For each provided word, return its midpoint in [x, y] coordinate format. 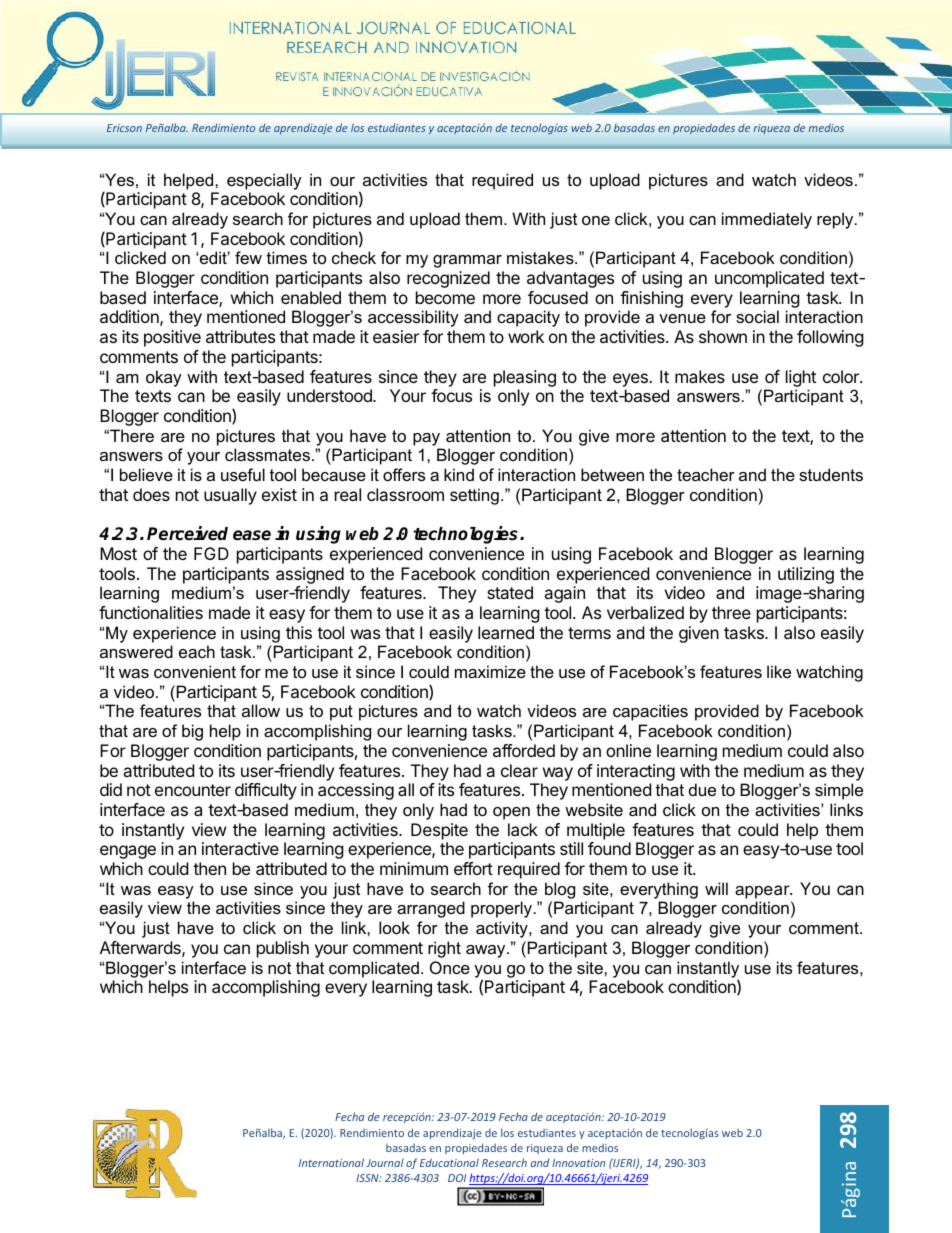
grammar [467, 261]
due [702, 789]
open [511, 813]
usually [230, 496]
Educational [449, 1162]
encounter [193, 790]
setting [474, 496]
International [331, 1162]
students [831, 474]
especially [264, 181]
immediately [767, 220]
